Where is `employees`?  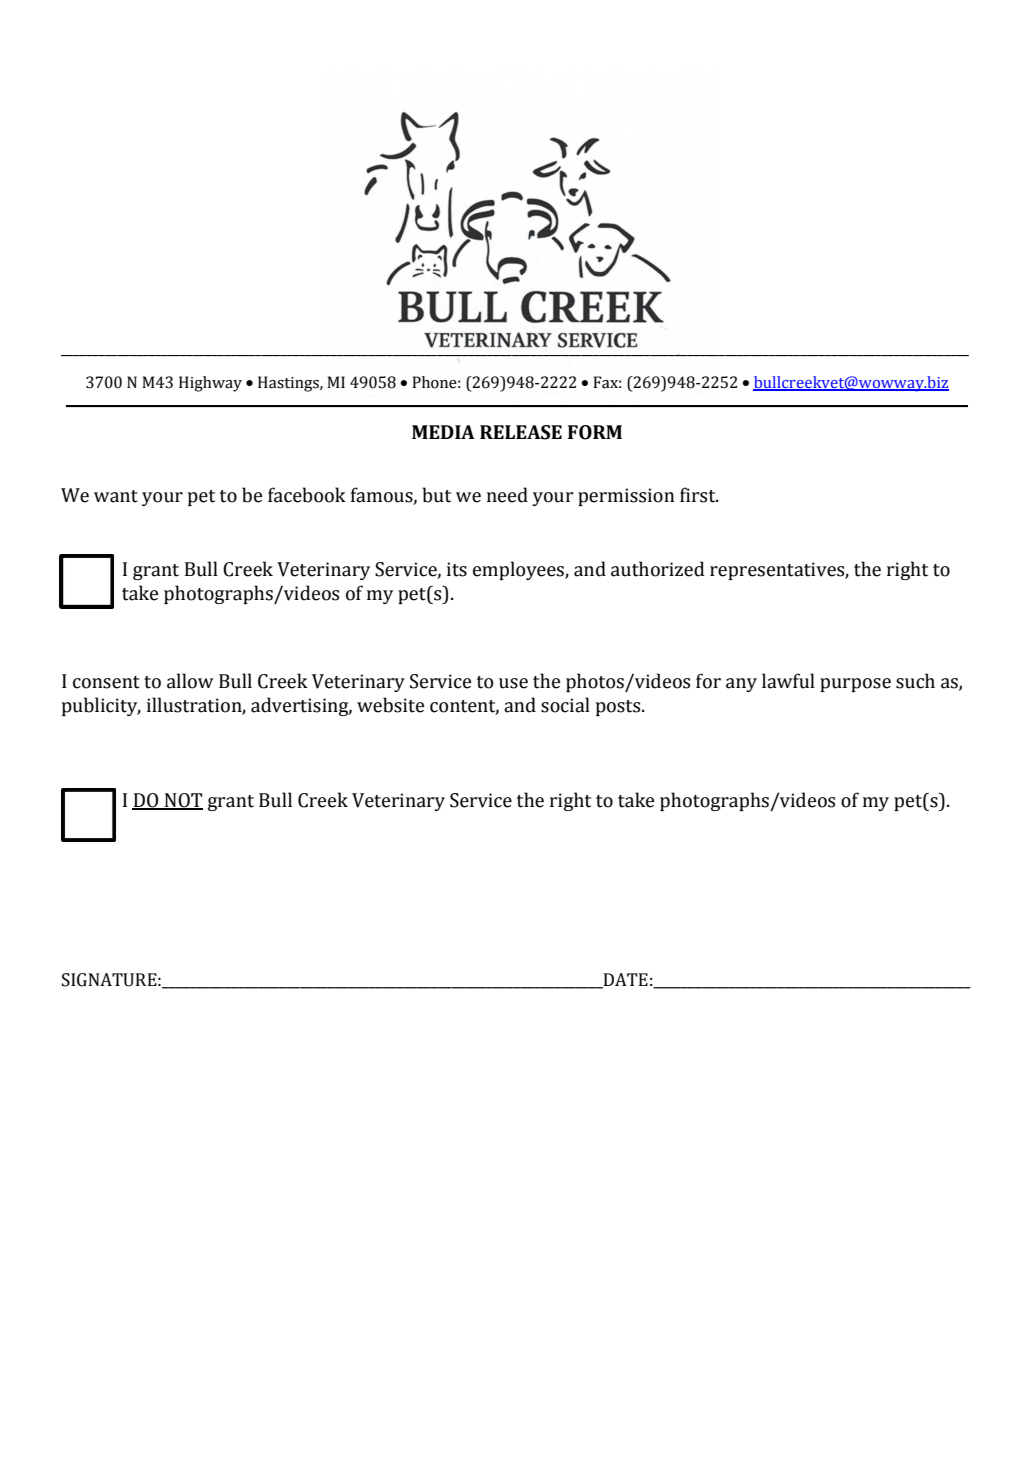
employees is located at coordinates (519, 570).
